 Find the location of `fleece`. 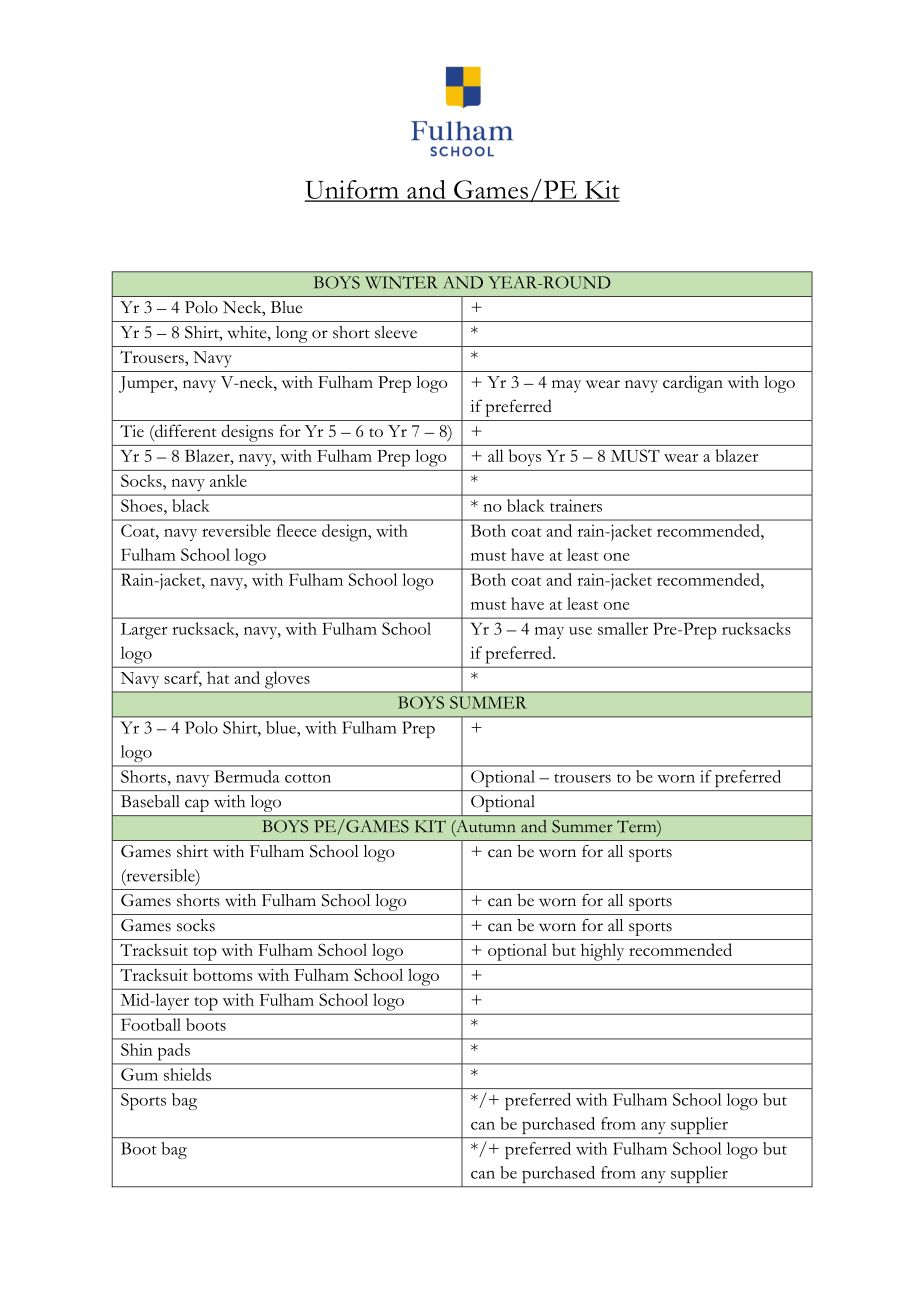

fleece is located at coordinates (297, 530).
